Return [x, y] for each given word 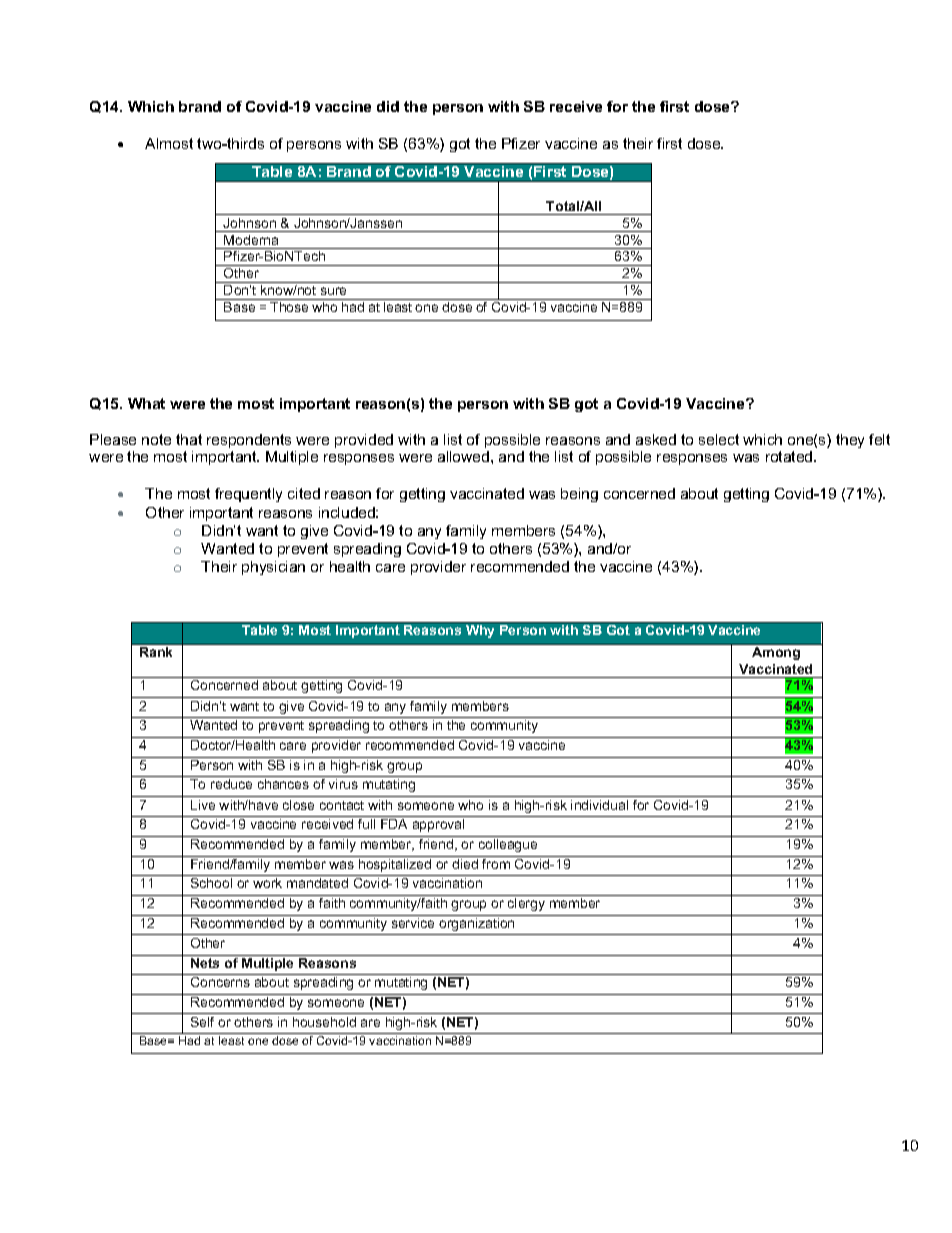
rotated [790, 456]
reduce [231, 784]
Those [289, 307]
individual [599, 805]
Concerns [220, 982]
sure [333, 291]
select [719, 439]
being [579, 495]
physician [273, 568]
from [496, 864]
